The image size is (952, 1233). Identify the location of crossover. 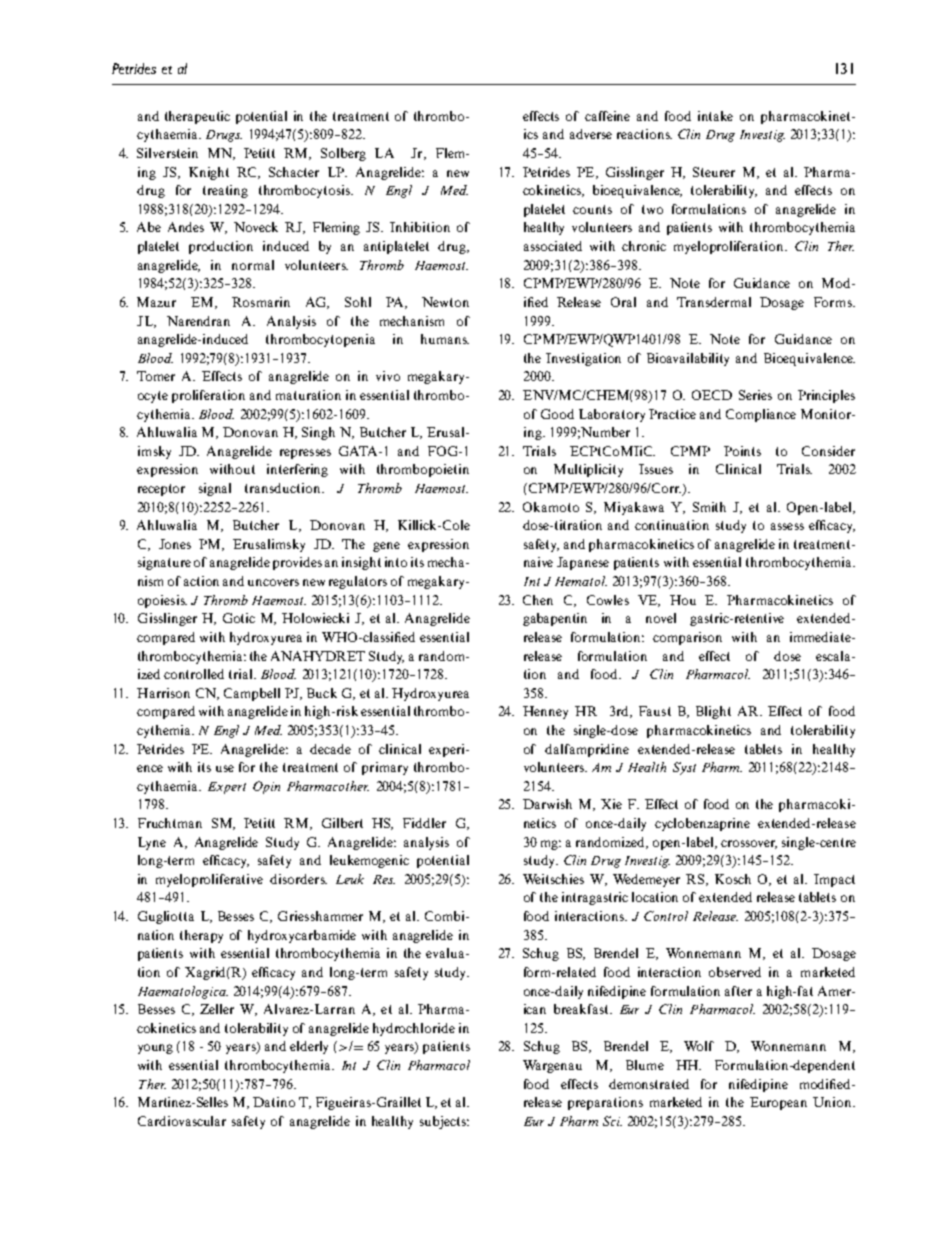
(749, 844).
